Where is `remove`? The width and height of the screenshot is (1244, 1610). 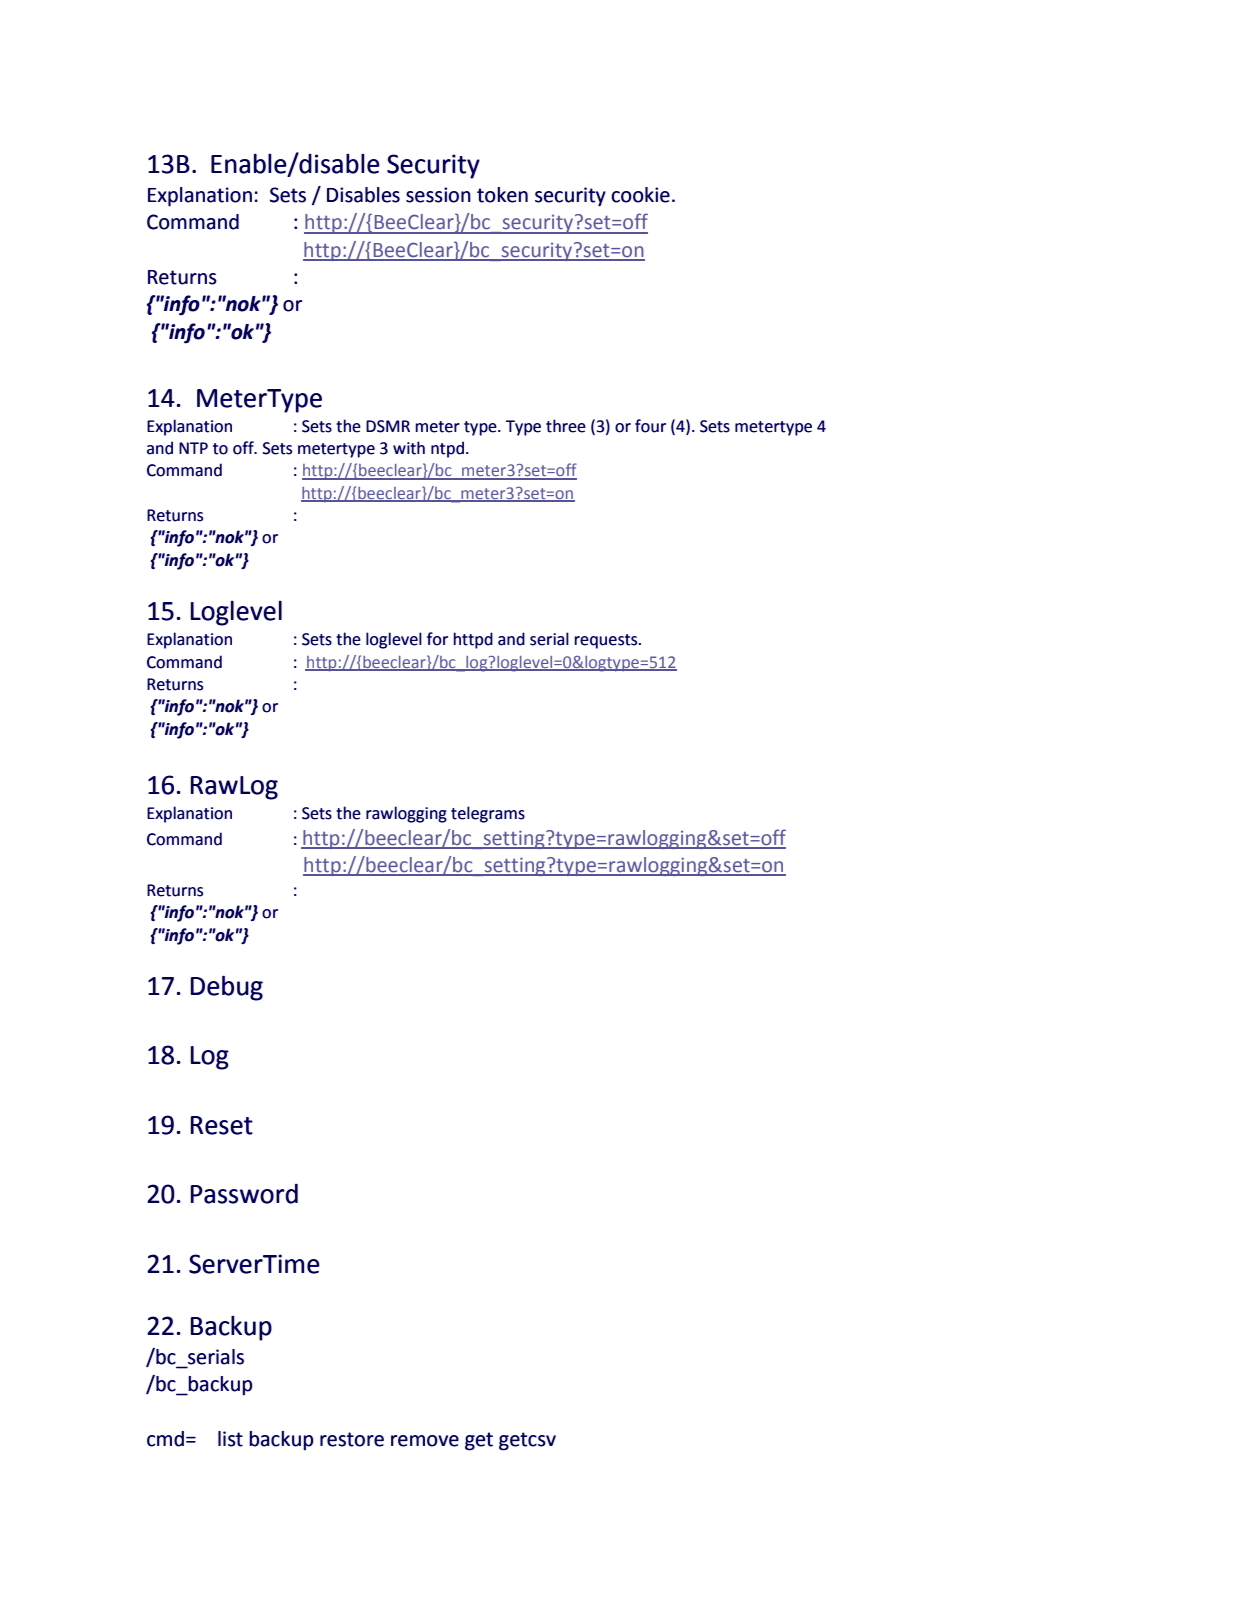 remove is located at coordinates (425, 1441).
